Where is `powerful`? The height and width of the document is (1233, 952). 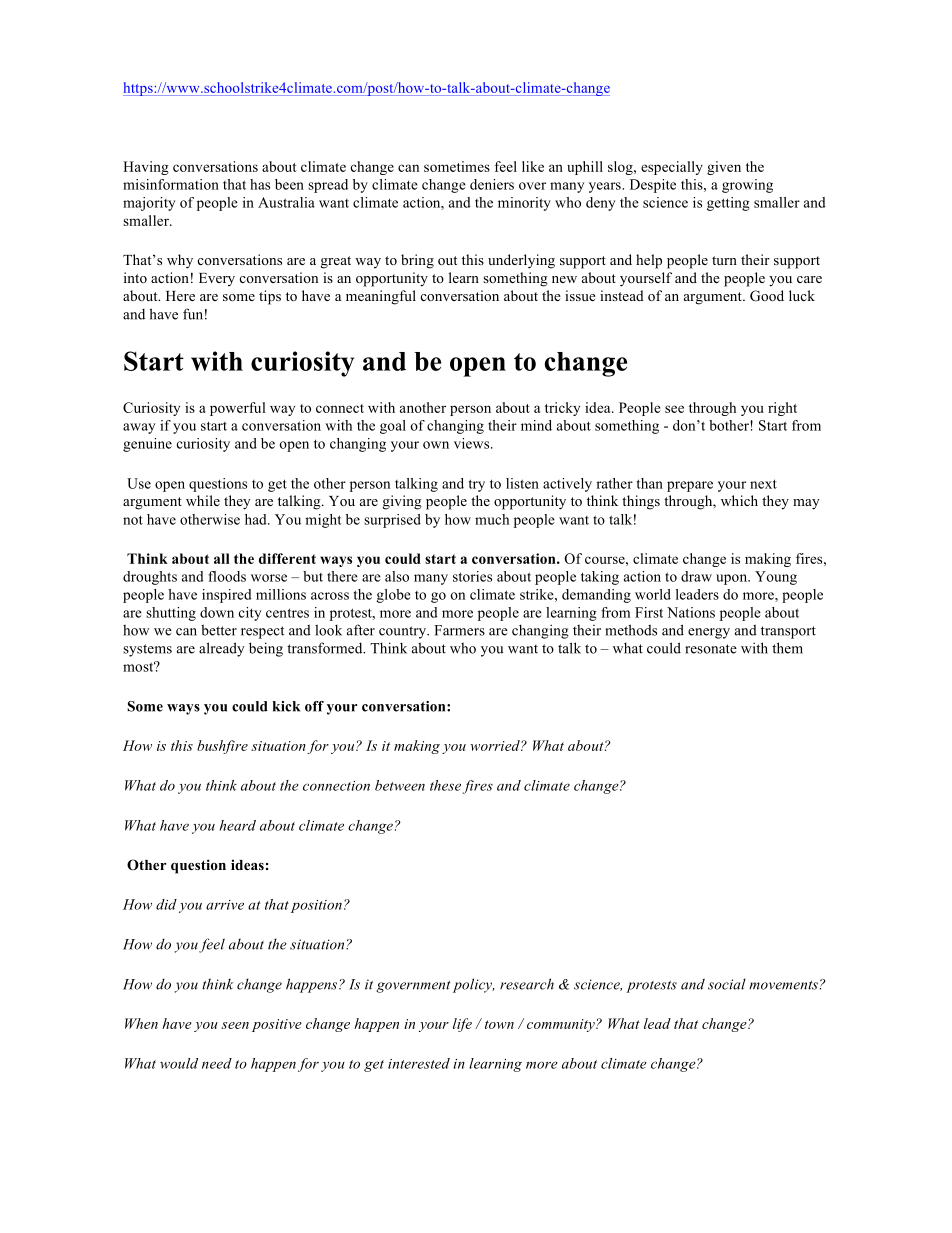 powerful is located at coordinates (238, 409).
